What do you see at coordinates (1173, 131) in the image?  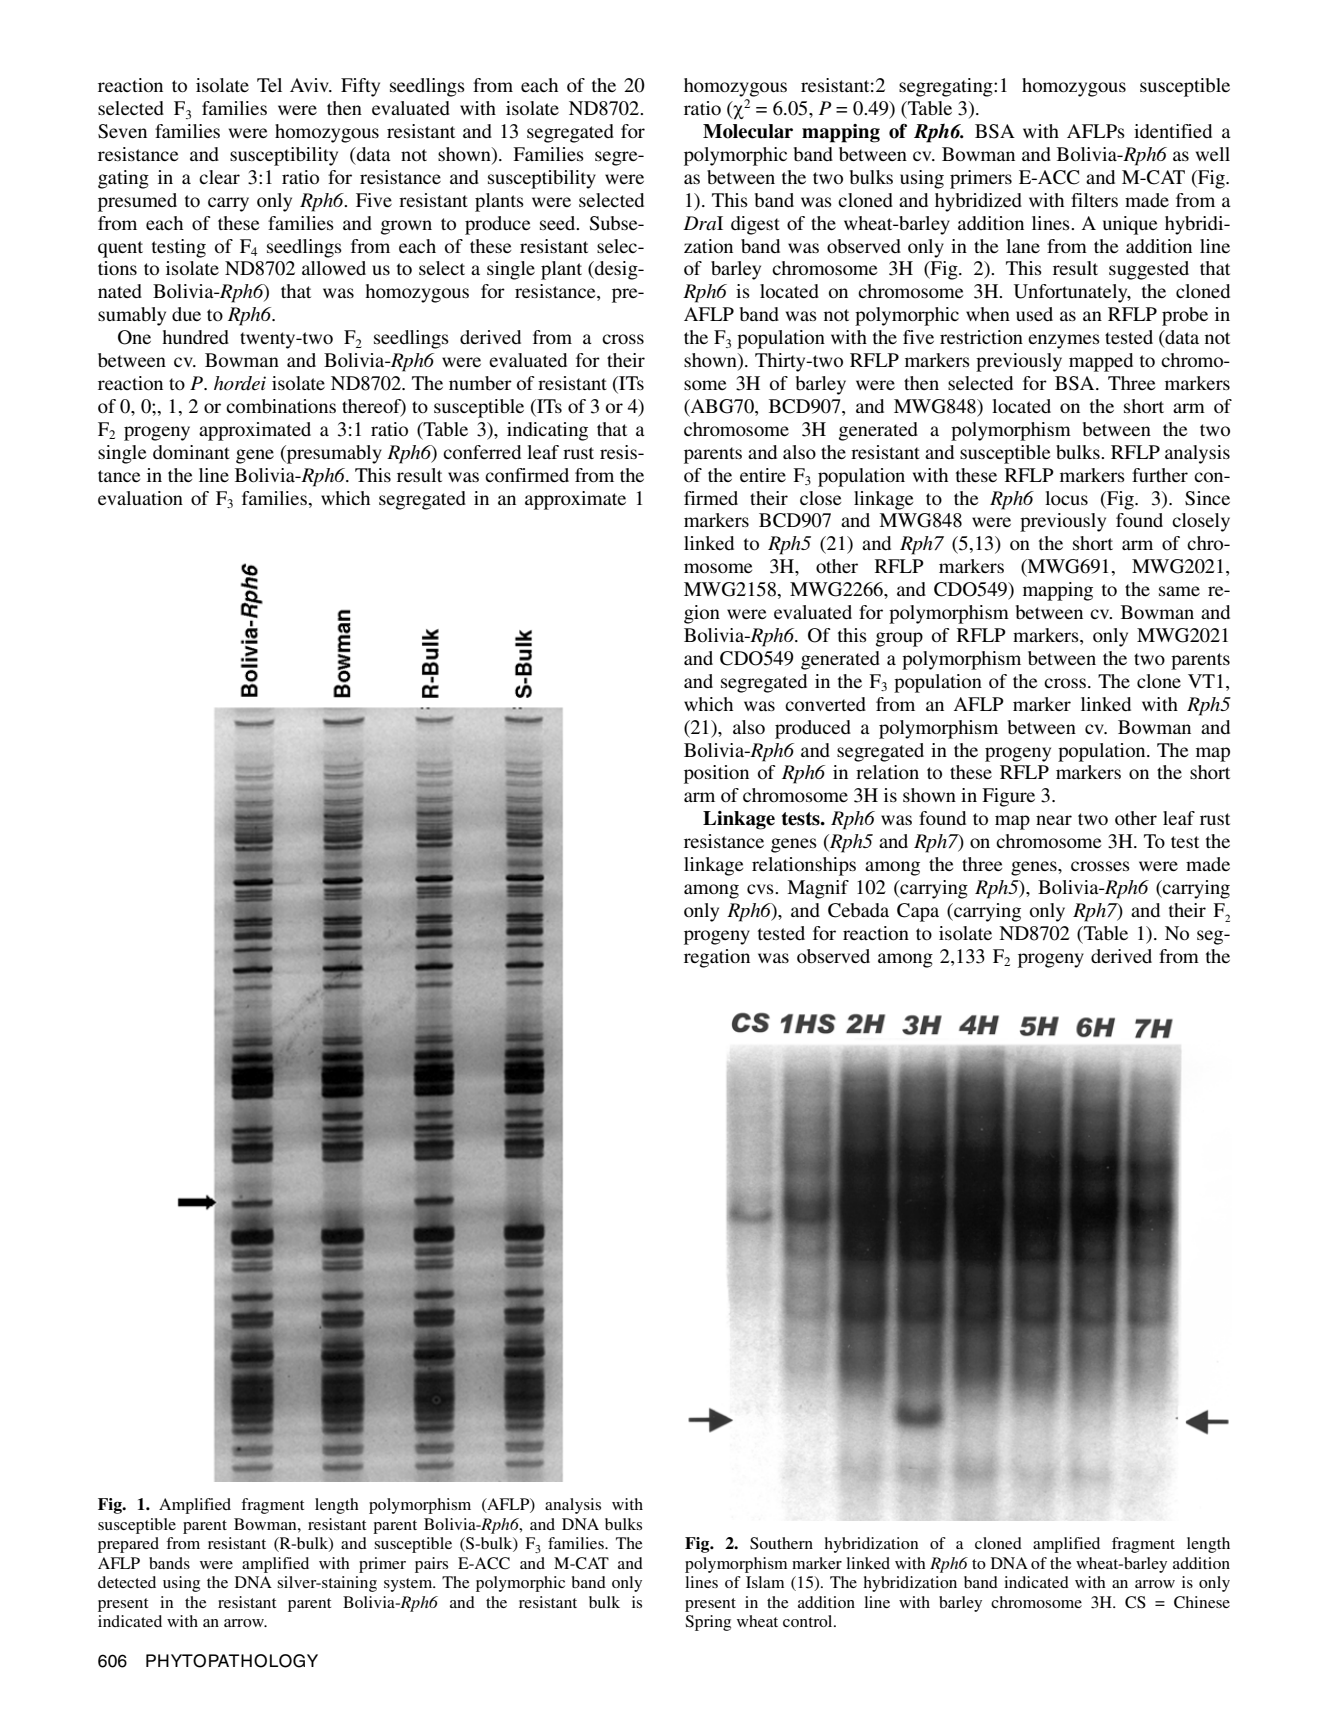 I see `identified` at bounding box center [1173, 131].
